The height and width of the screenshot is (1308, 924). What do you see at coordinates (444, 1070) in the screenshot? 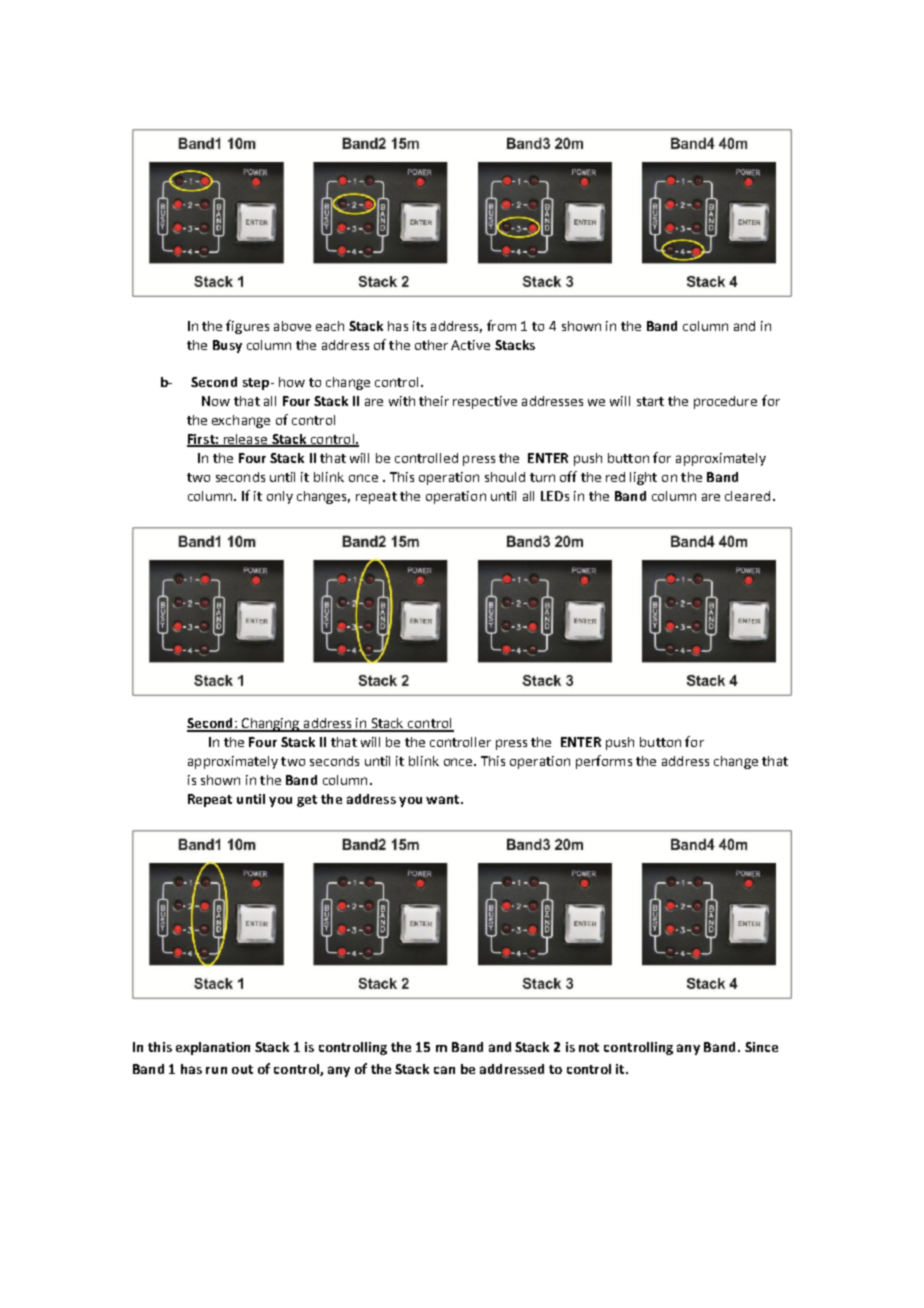
I see `can` at bounding box center [444, 1070].
